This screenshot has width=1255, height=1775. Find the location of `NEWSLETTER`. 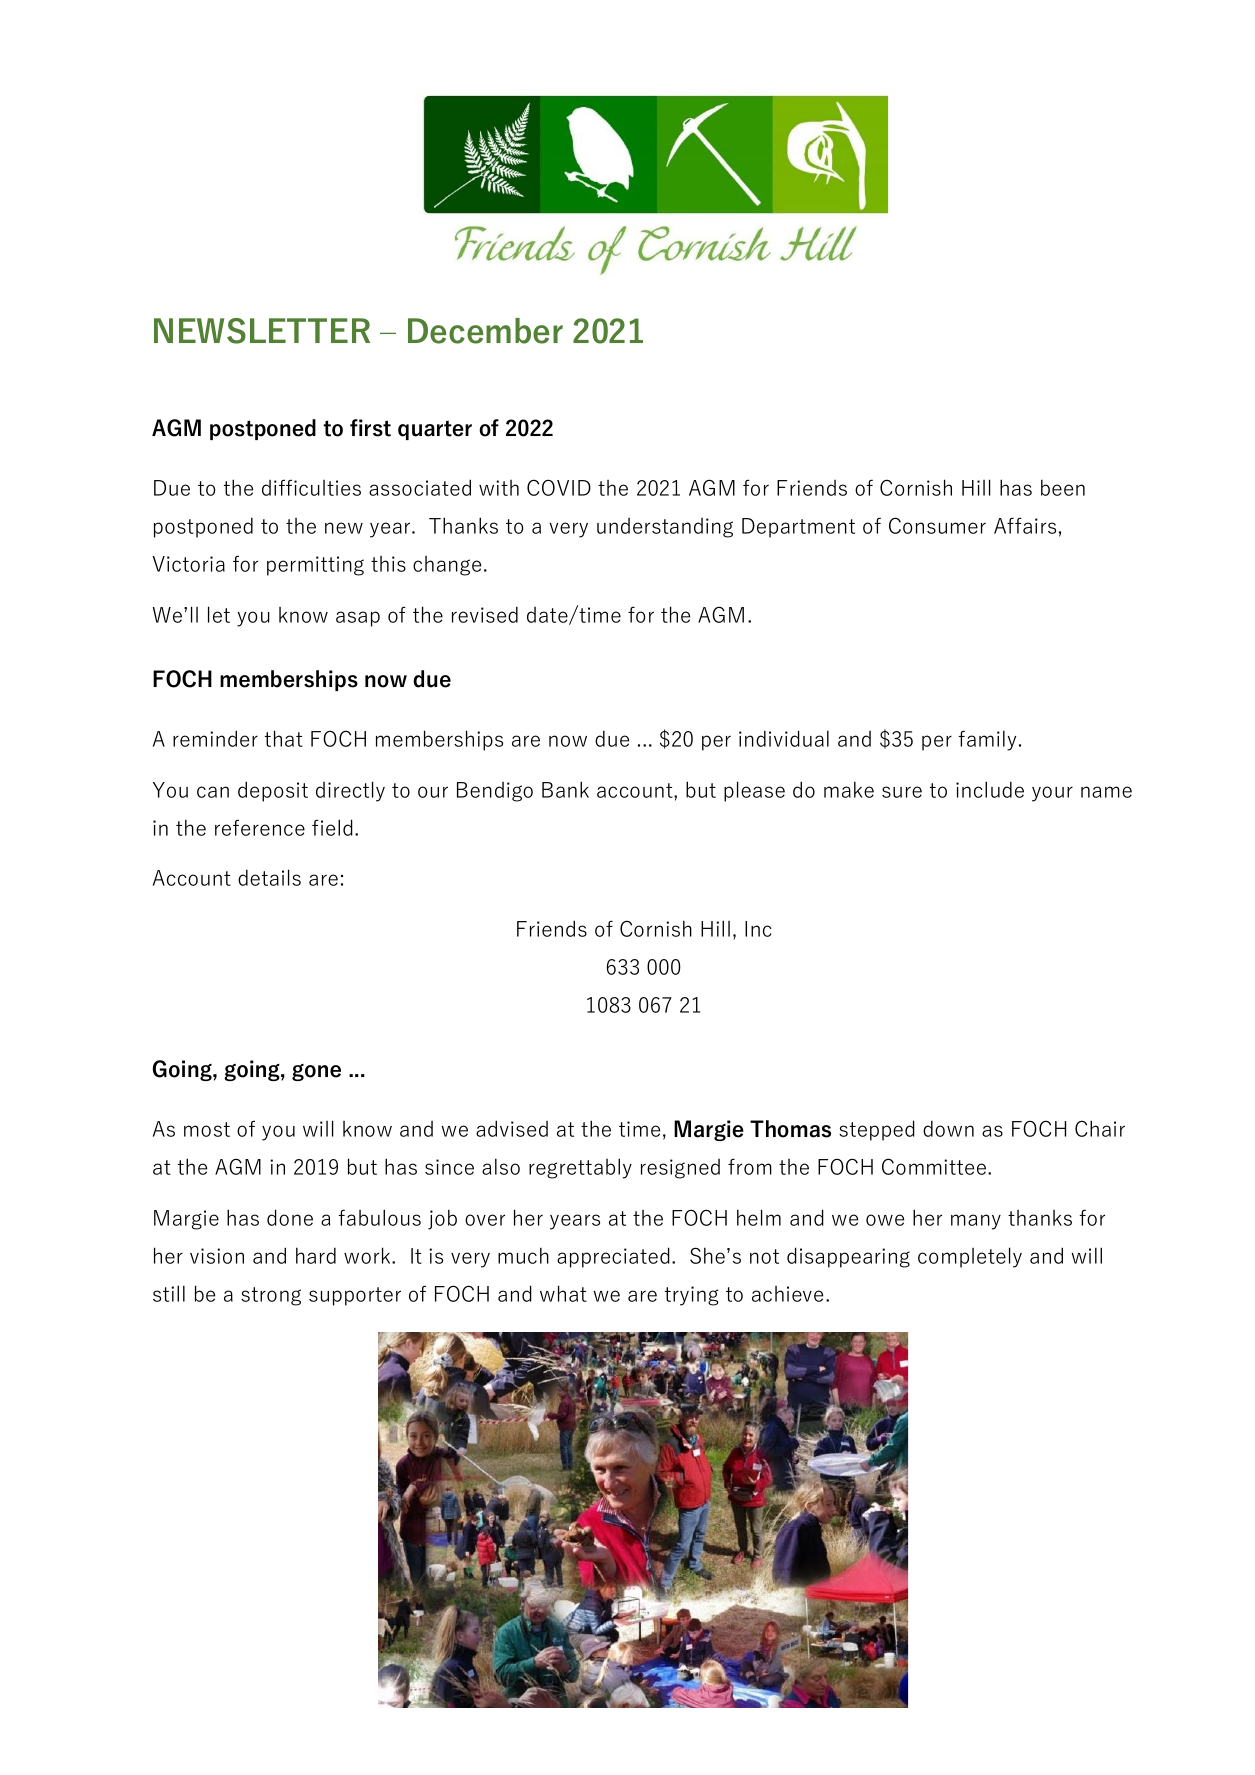

NEWSLETTER is located at coordinates (262, 331).
